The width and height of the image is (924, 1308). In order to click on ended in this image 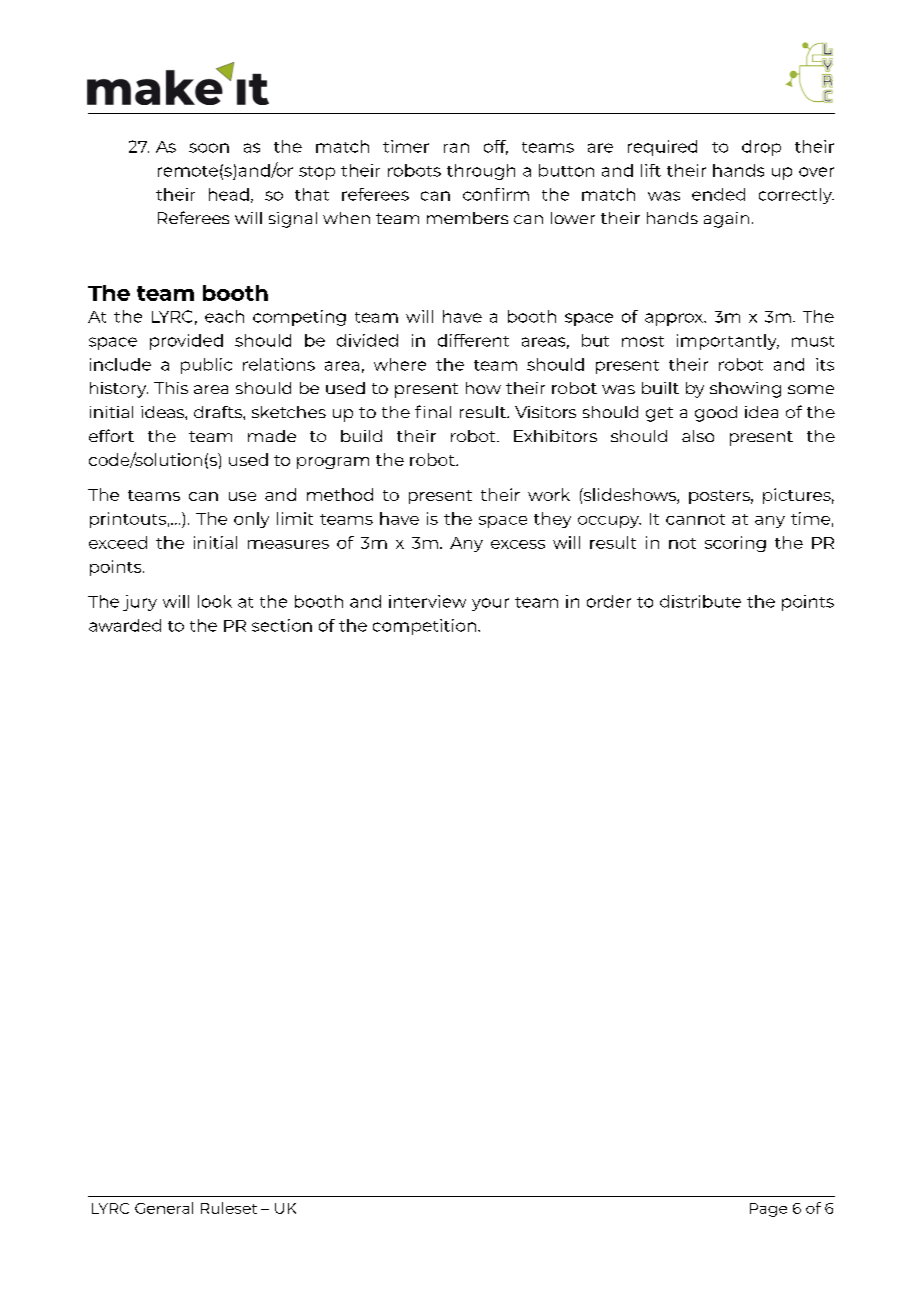, I will do `click(718, 194)`.
